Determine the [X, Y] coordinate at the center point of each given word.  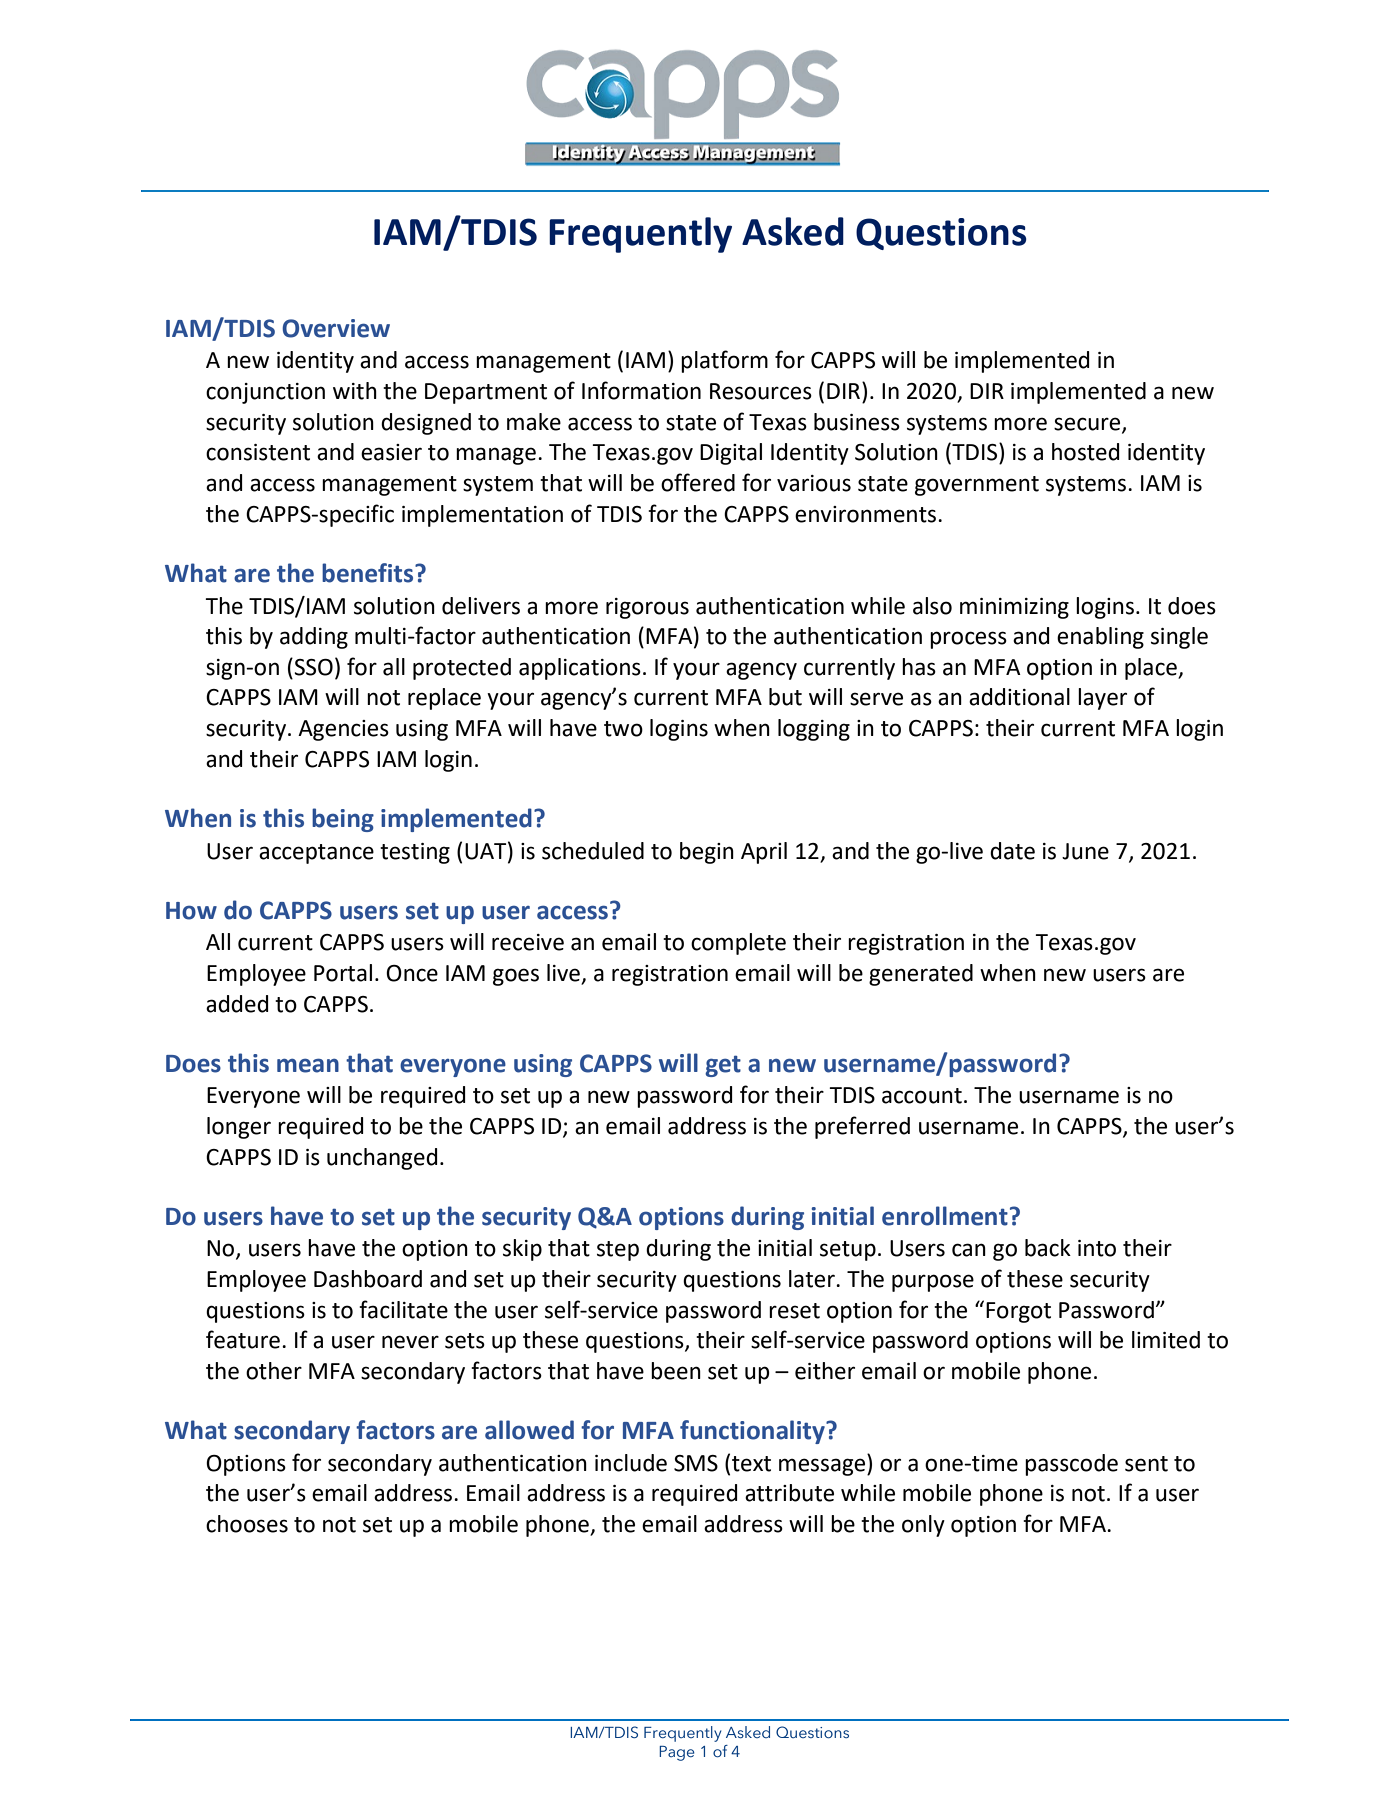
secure [1088, 424]
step [618, 1251]
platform [724, 361]
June [1085, 851]
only [923, 1526]
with [355, 391]
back [1048, 1248]
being [343, 820]
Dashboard [368, 1279]
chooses [247, 1524]
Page [677, 1753]
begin [707, 853]
